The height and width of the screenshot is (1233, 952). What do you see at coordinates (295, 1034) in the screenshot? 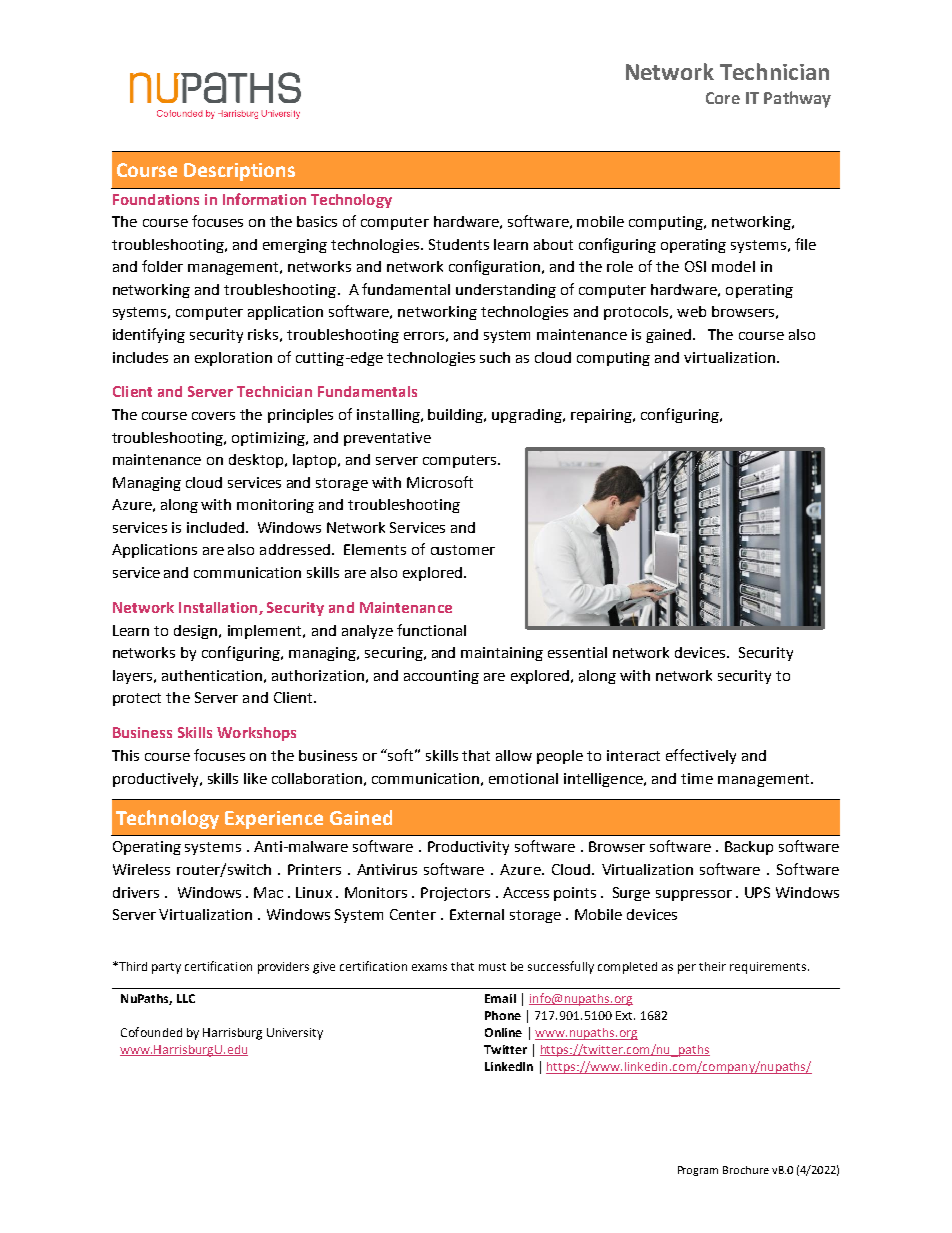
I see `University` at bounding box center [295, 1034].
